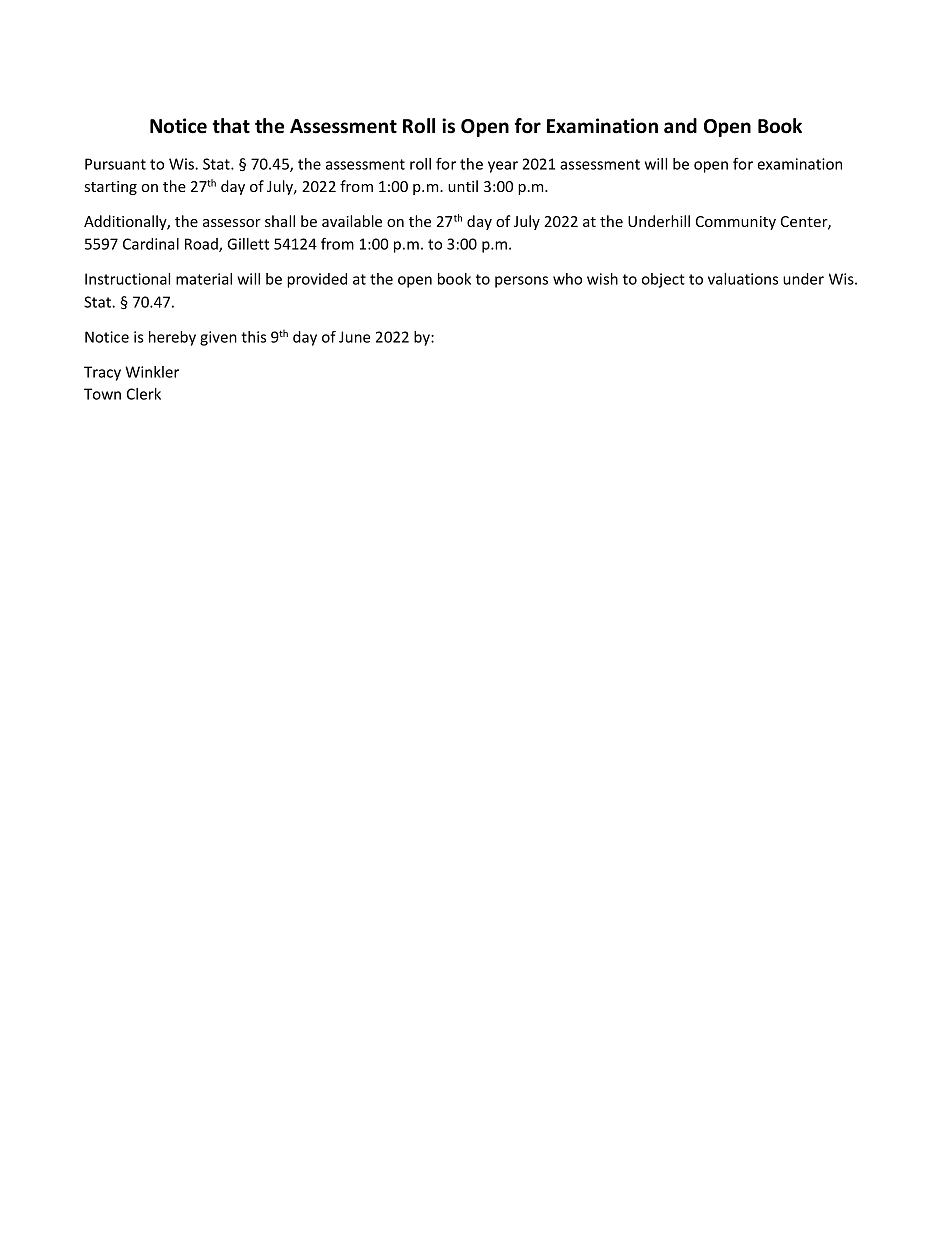 This document has width=952, height=1233. Describe the element at coordinates (144, 394) in the document. I see `Clerk` at that location.
